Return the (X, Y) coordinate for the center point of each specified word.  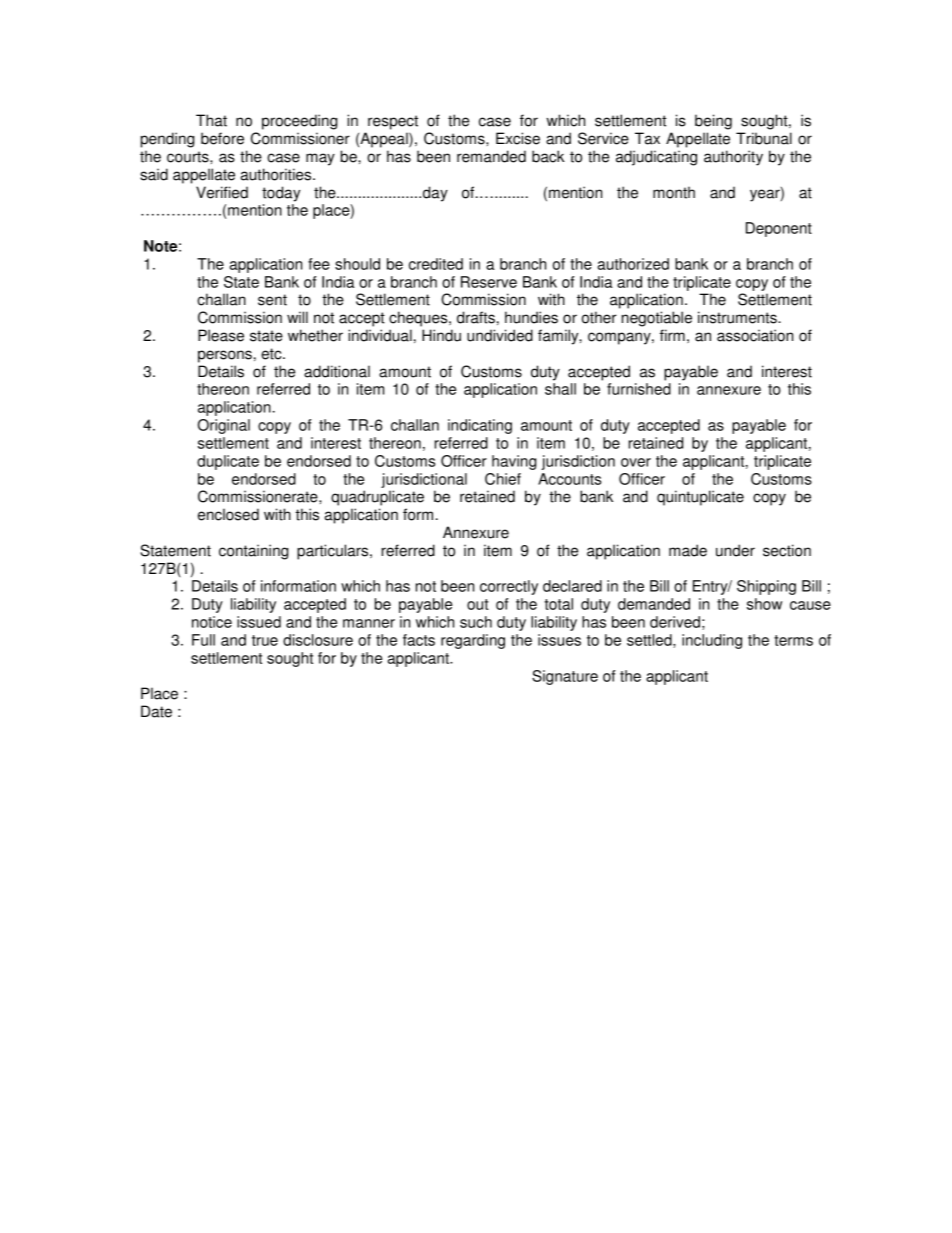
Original (224, 426)
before (222, 138)
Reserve (489, 282)
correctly (509, 587)
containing (253, 552)
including (712, 641)
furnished (639, 389)
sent (272, 300)
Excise (518, 138)
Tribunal (764, 138)
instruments (738, 317)
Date (156, 711)
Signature (565, 677)
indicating (480, 426)
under (735, 550)
